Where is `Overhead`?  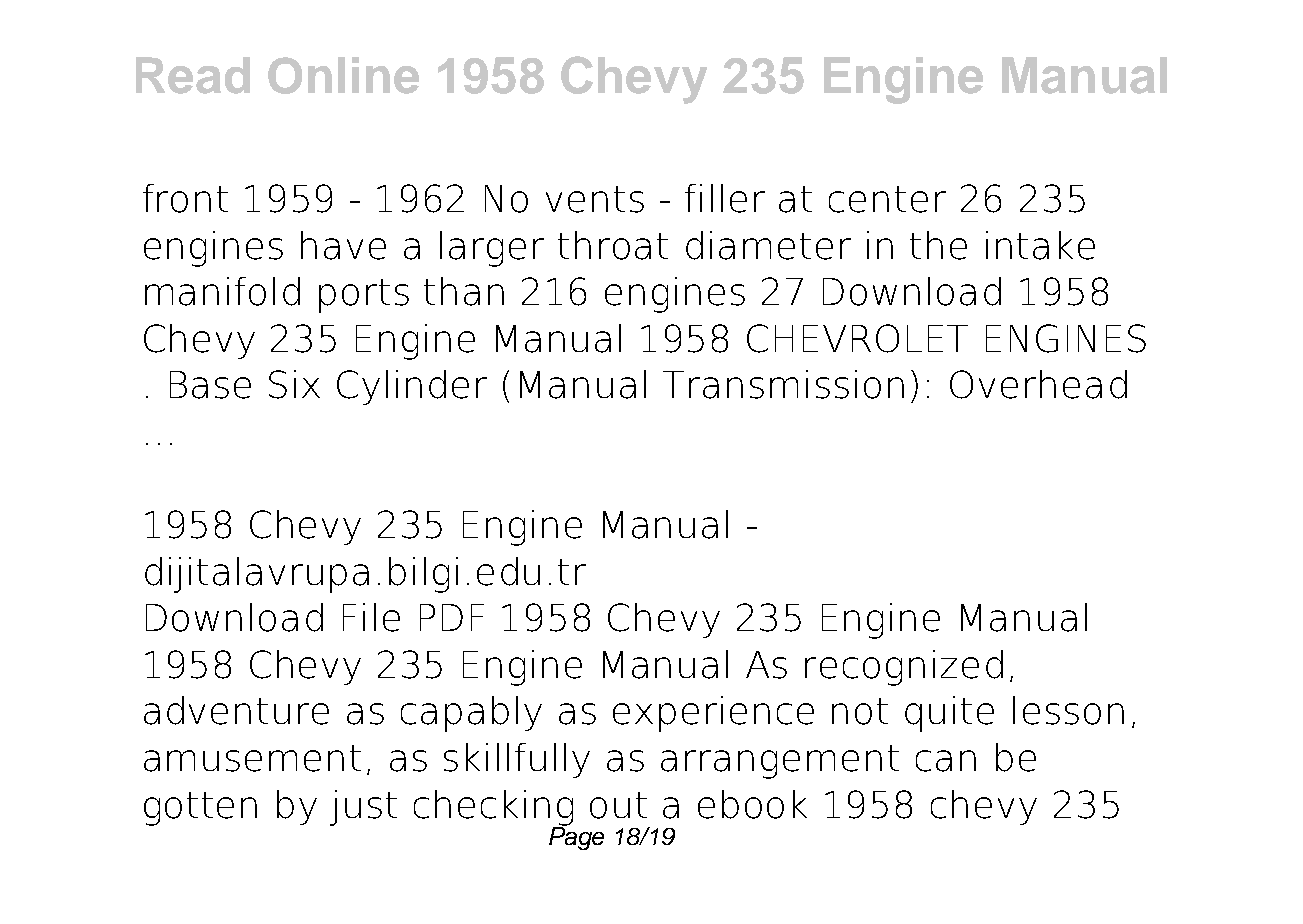 Overhead is located at coordinates (1038, 384).
